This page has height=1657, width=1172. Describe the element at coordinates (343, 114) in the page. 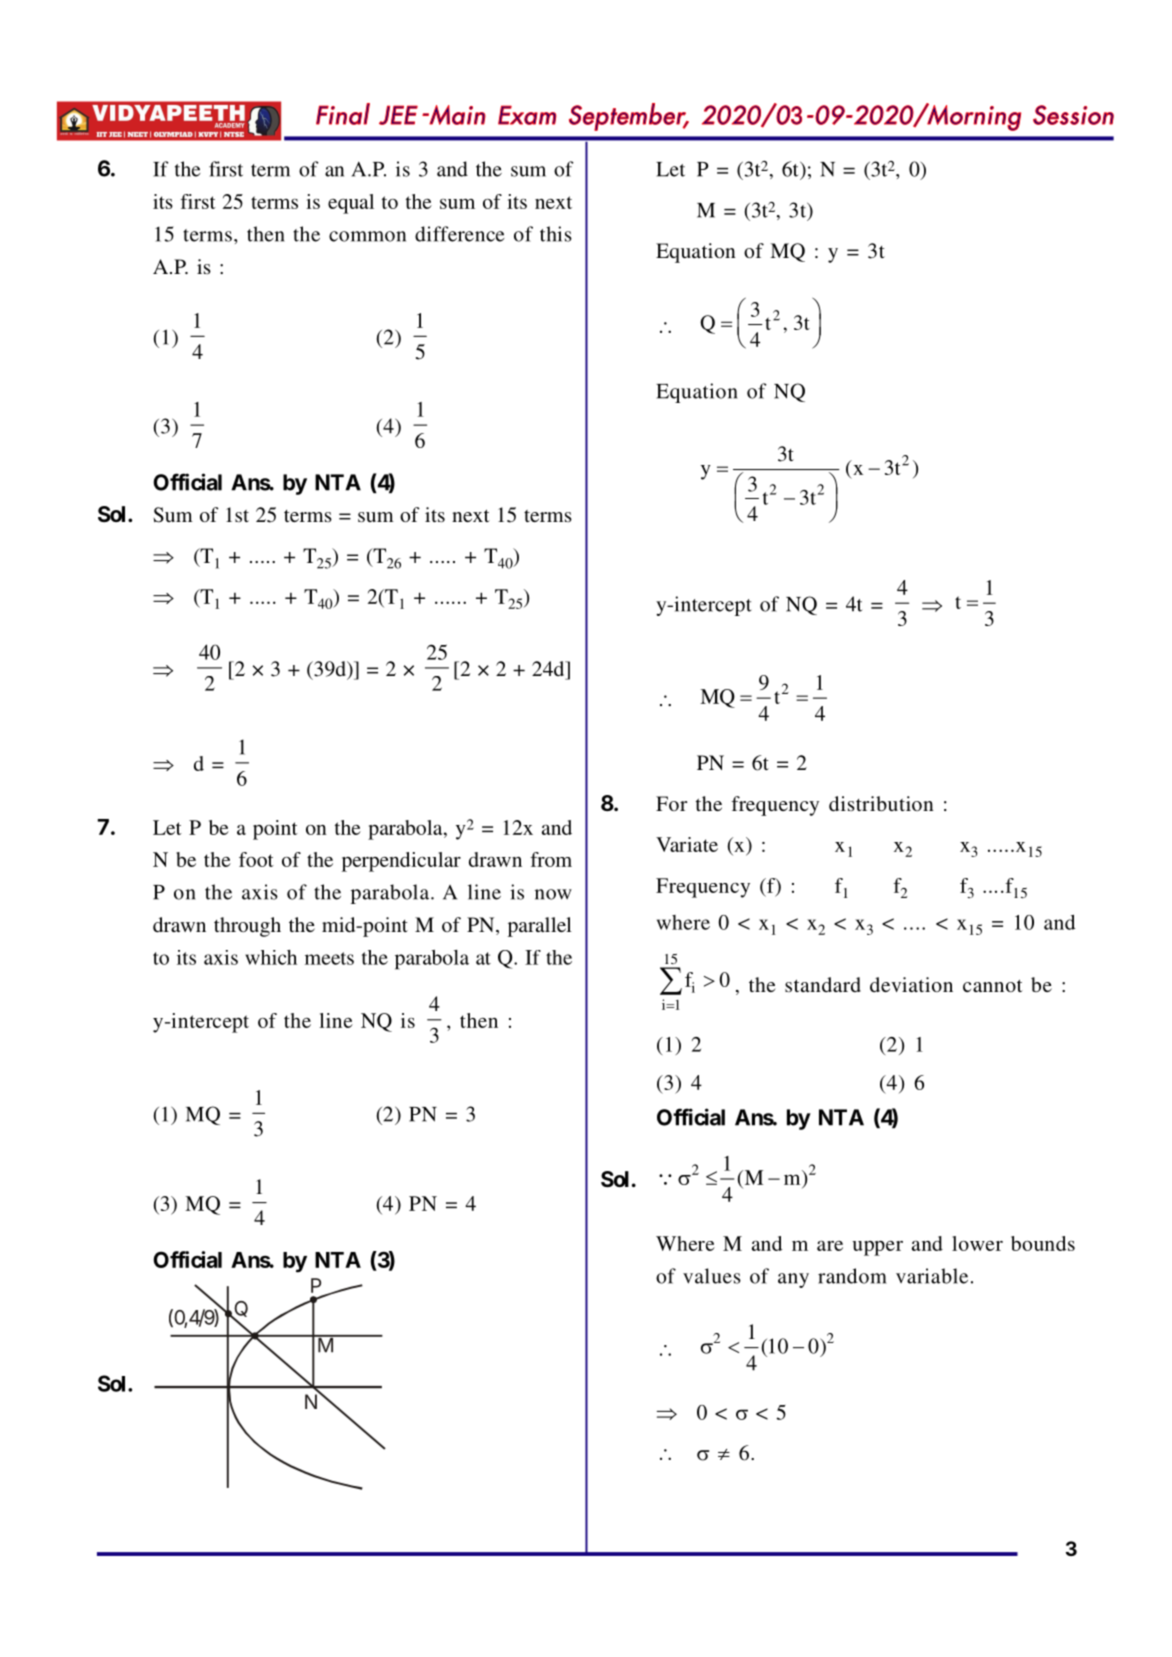

I see `Final` at that location.
